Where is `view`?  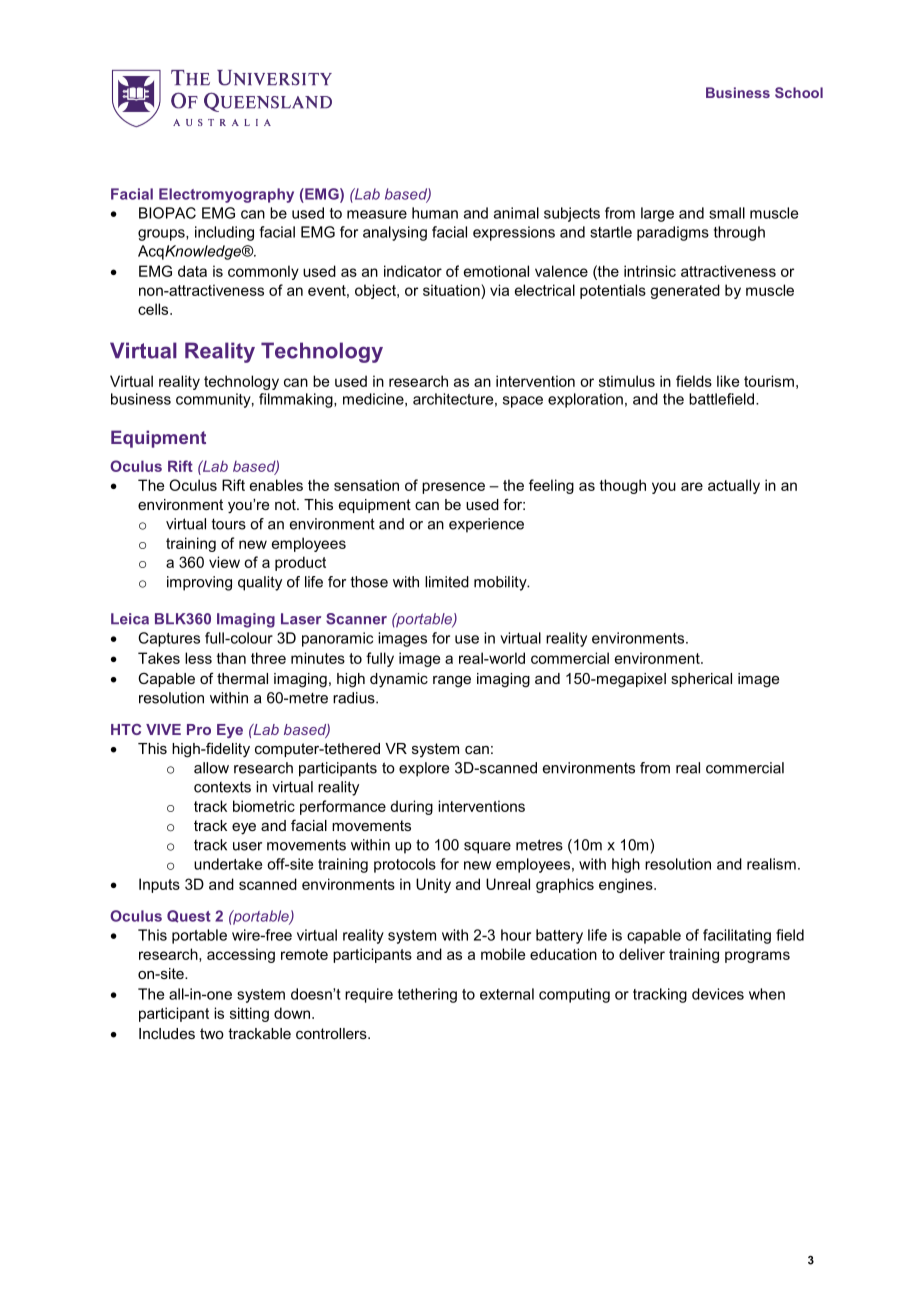
view is located at coordinates (224, 562).
